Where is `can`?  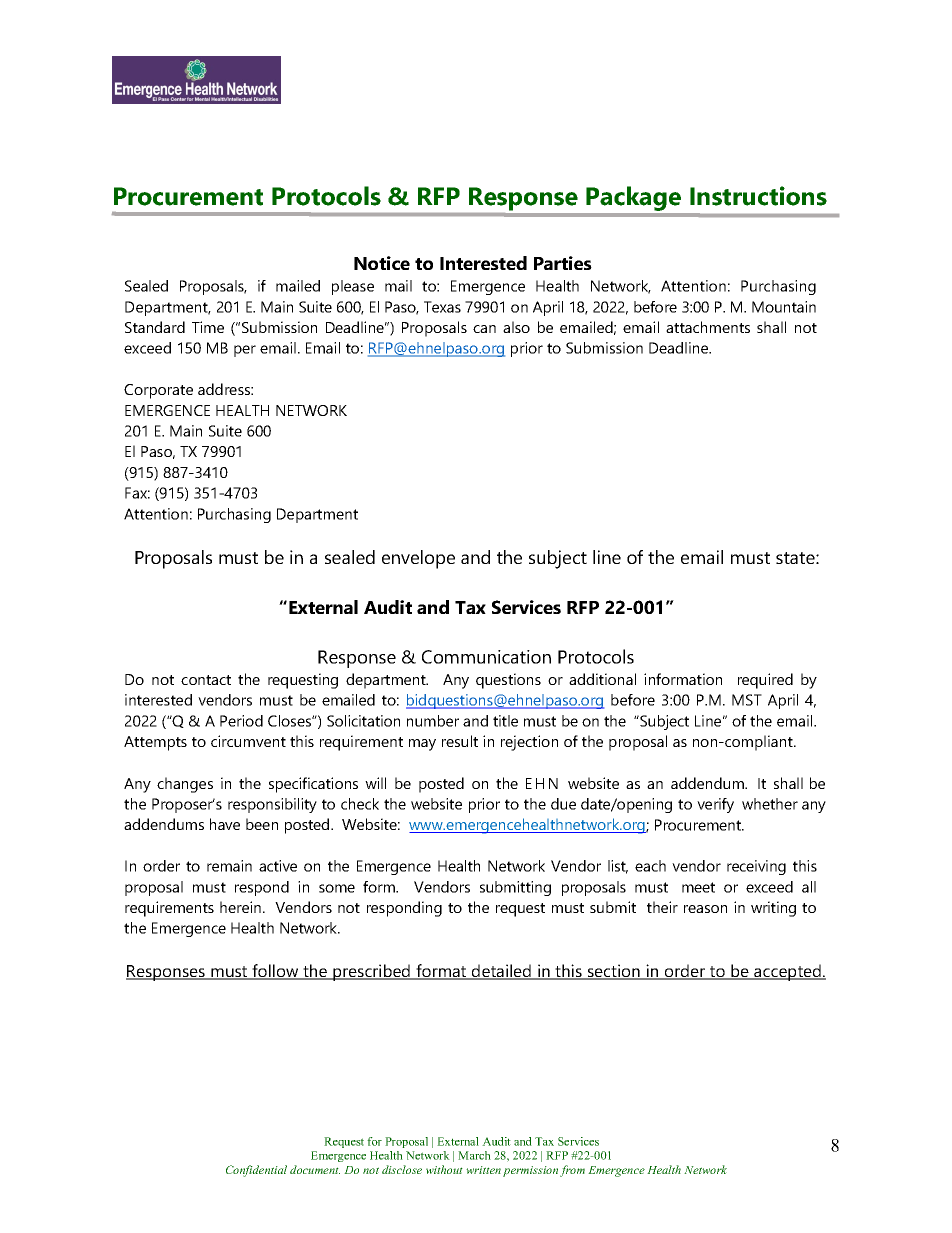
can is located at coordinates (484, 329).
